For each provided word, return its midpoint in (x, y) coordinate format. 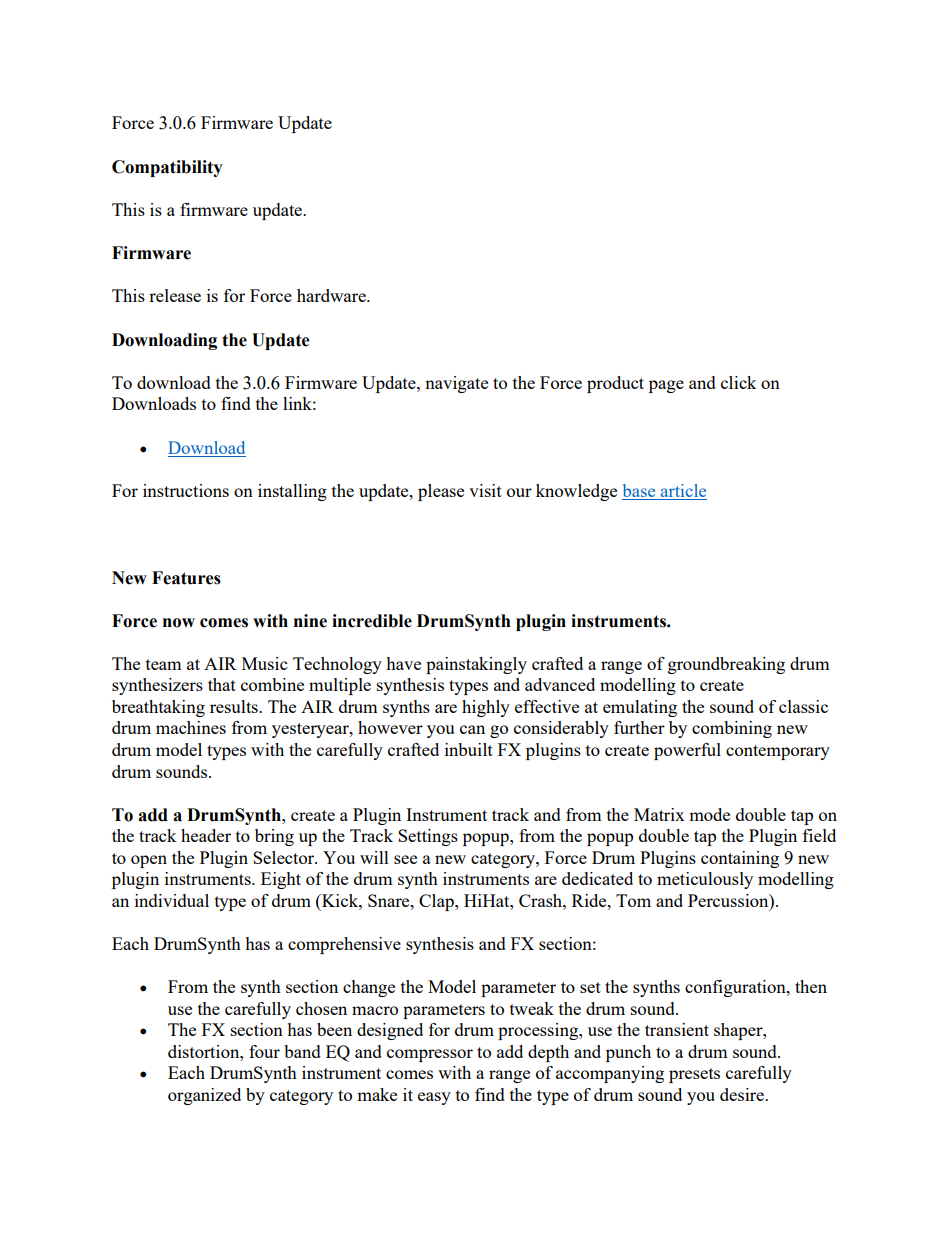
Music (264, 663)
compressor (430, 1055)
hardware (332, 295)
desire (743, 1094)
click (739, 382)
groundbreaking (726, 665)
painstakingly (476, 665)
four (264, 1051)
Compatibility (167, 168)
